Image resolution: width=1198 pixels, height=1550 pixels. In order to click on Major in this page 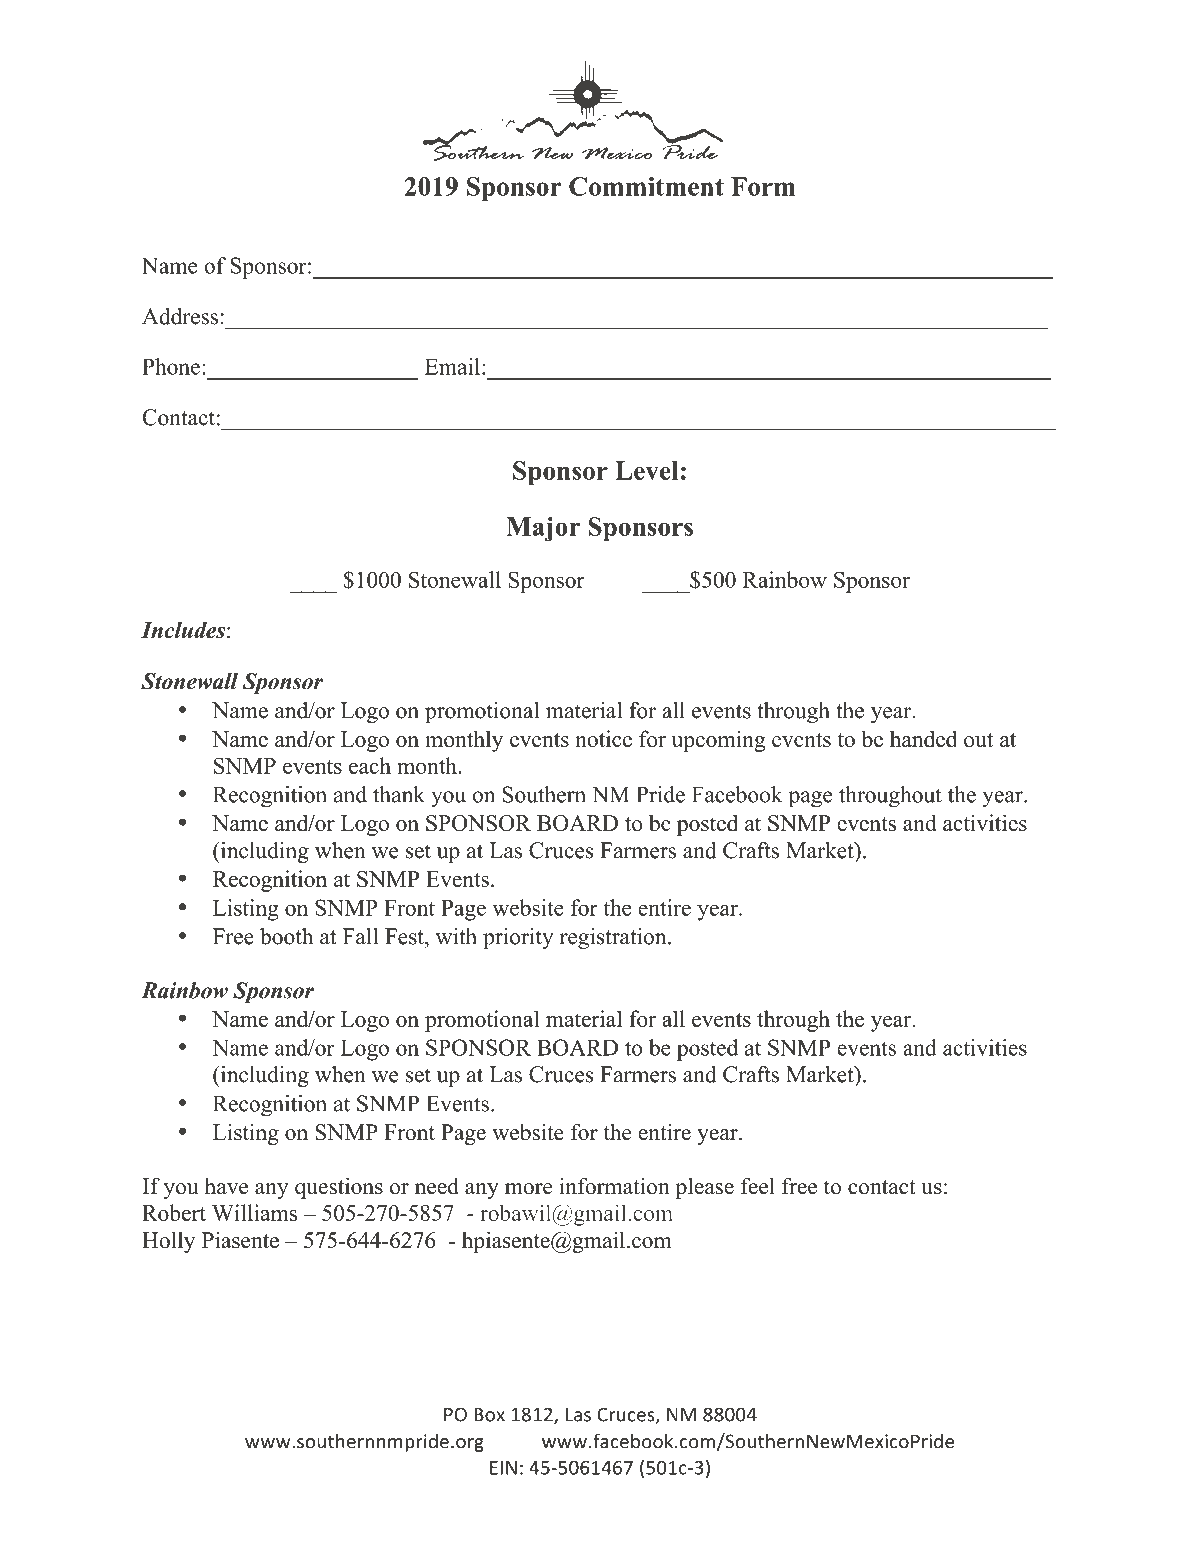, I will do `click(543, 529)`.
